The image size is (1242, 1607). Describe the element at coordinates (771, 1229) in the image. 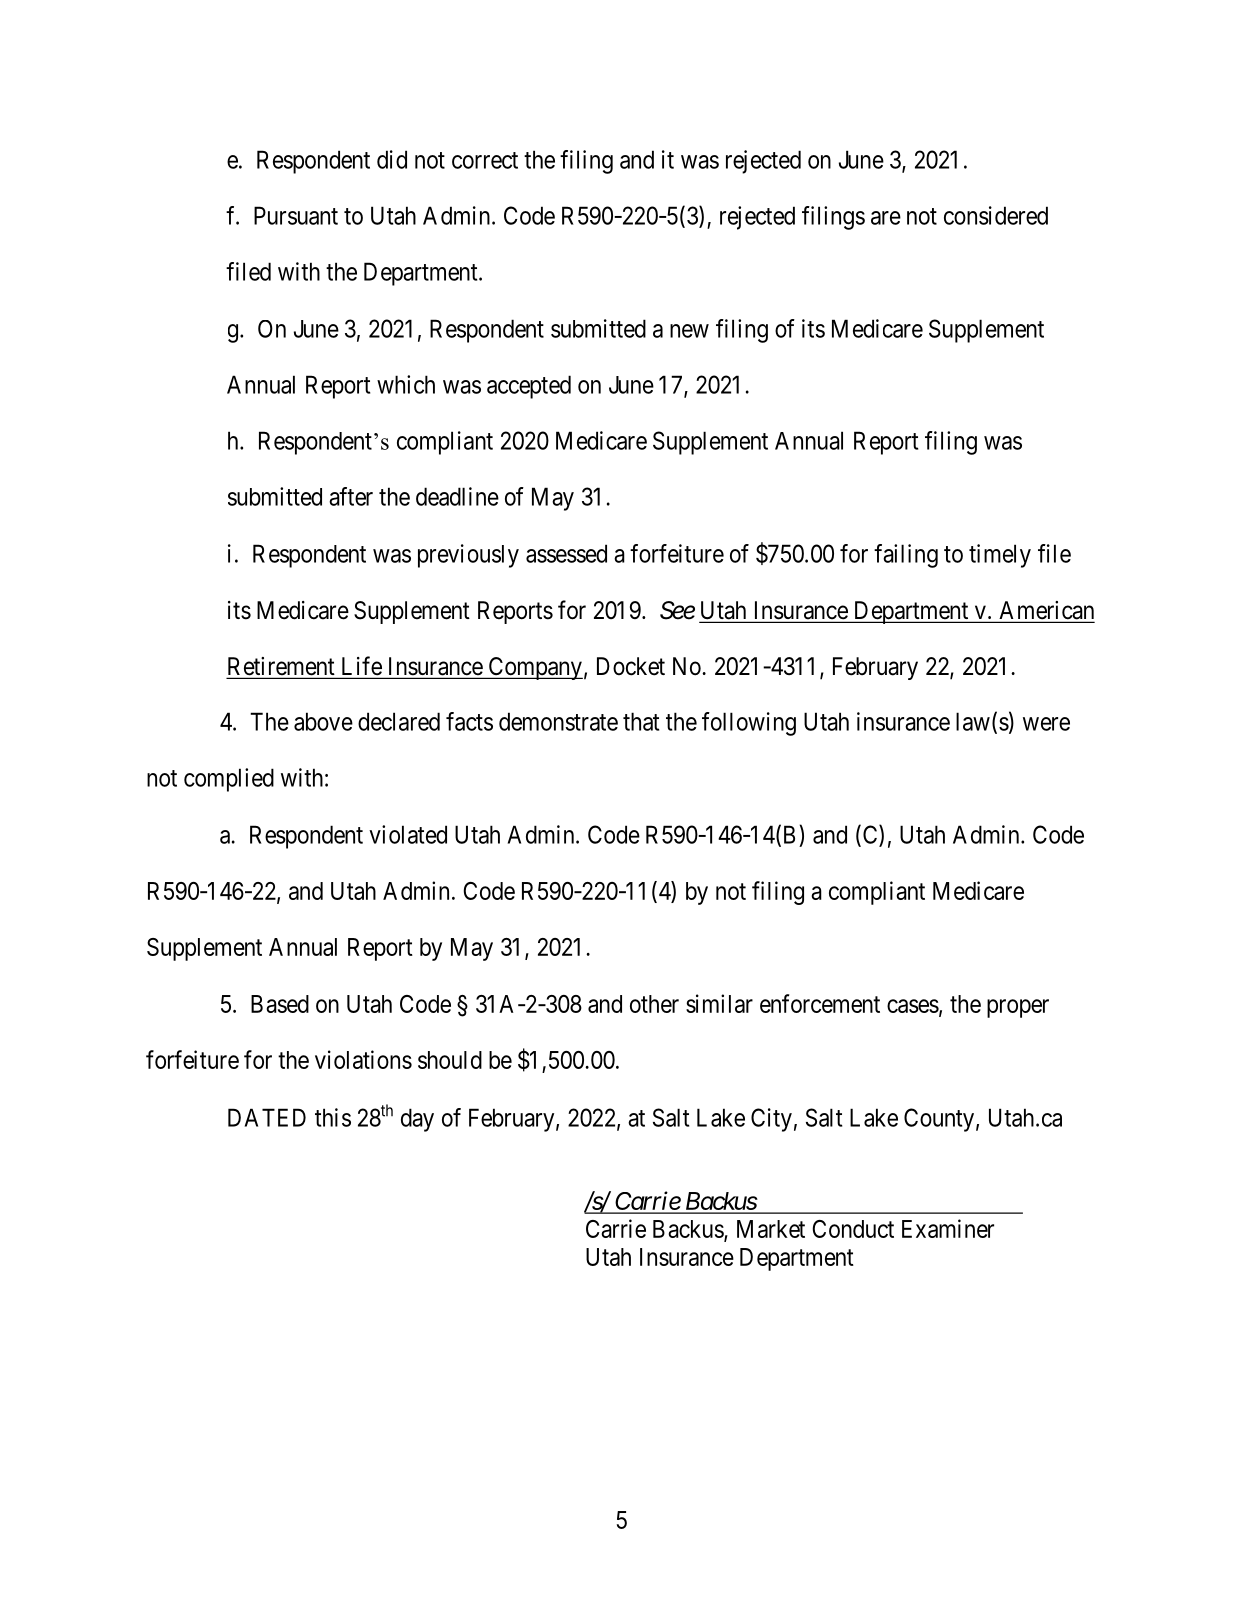

I see `Market` at that location.
